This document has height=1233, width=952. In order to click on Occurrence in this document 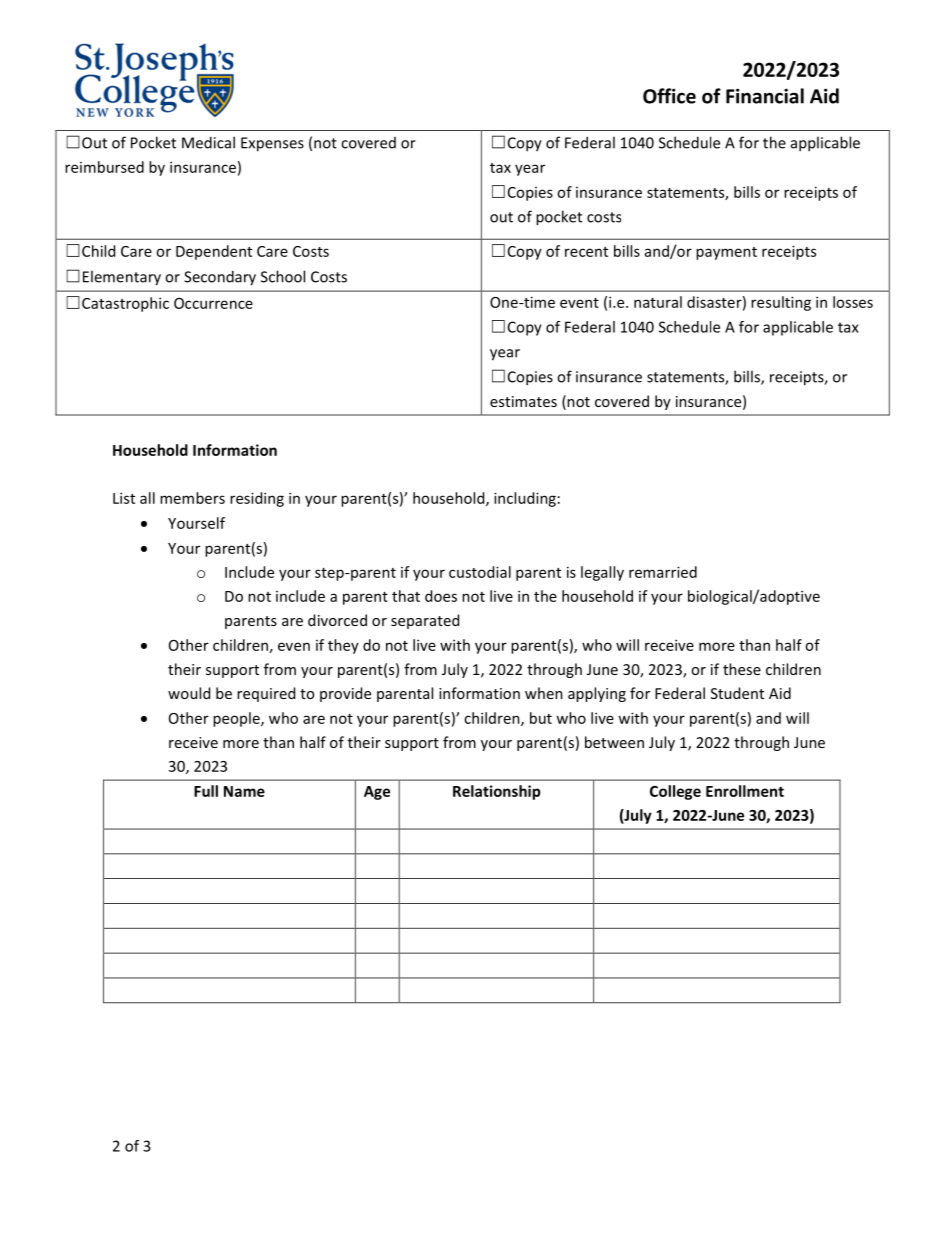, I will do `click(213, 303)`.
